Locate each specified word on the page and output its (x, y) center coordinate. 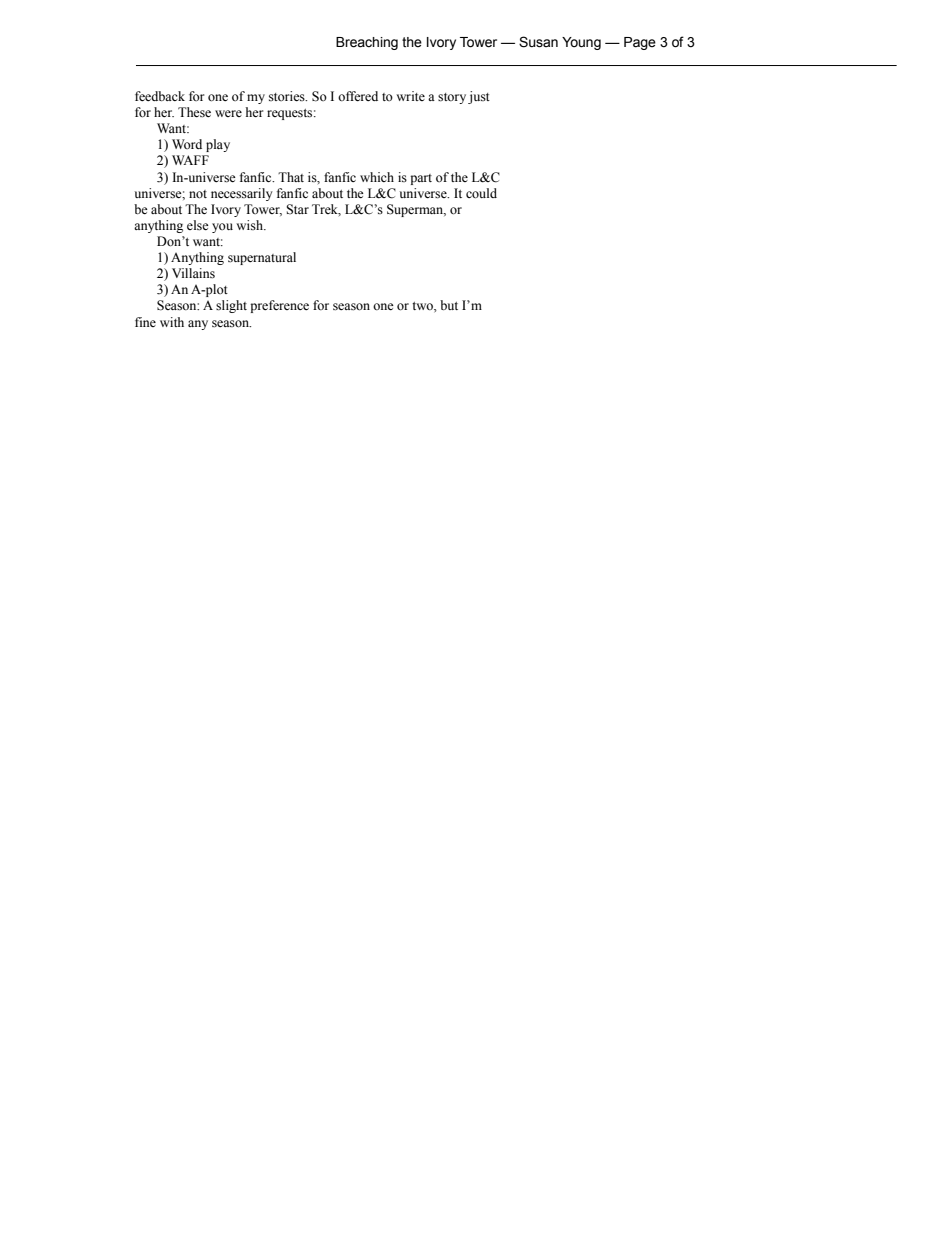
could (481, 193)
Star (297, 209)
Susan (538, 42)
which (377, 177)
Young (581, 43)
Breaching (367, 43)
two (423, 306)
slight (231, 306)
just (479, 97)
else (198, 225)
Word (187, 144)
